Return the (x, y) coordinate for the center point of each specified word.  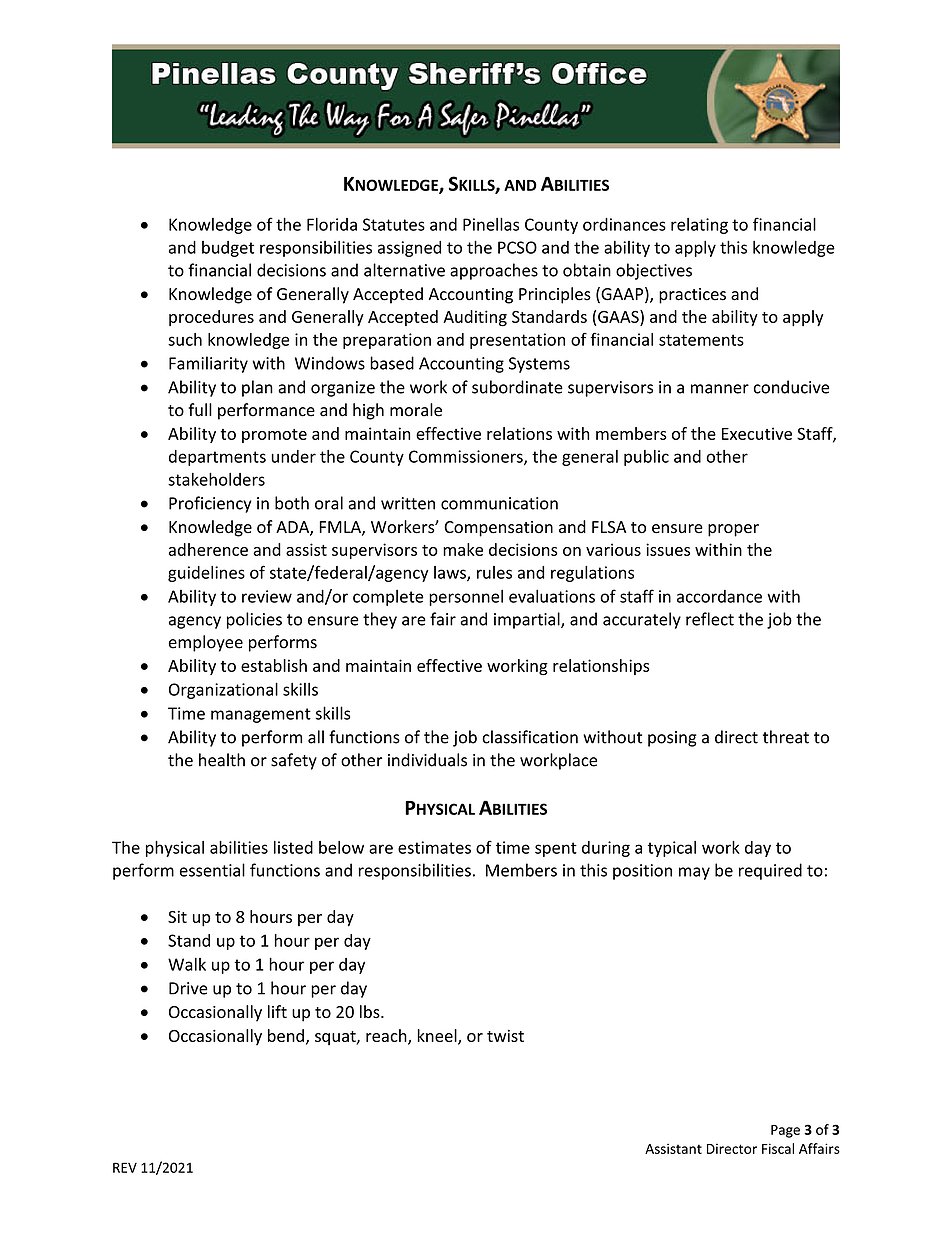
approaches (494, 271)
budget (228, 249)
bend (286, 1035)
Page (785, 1131)
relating (699, 226)
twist (505, 1036)
